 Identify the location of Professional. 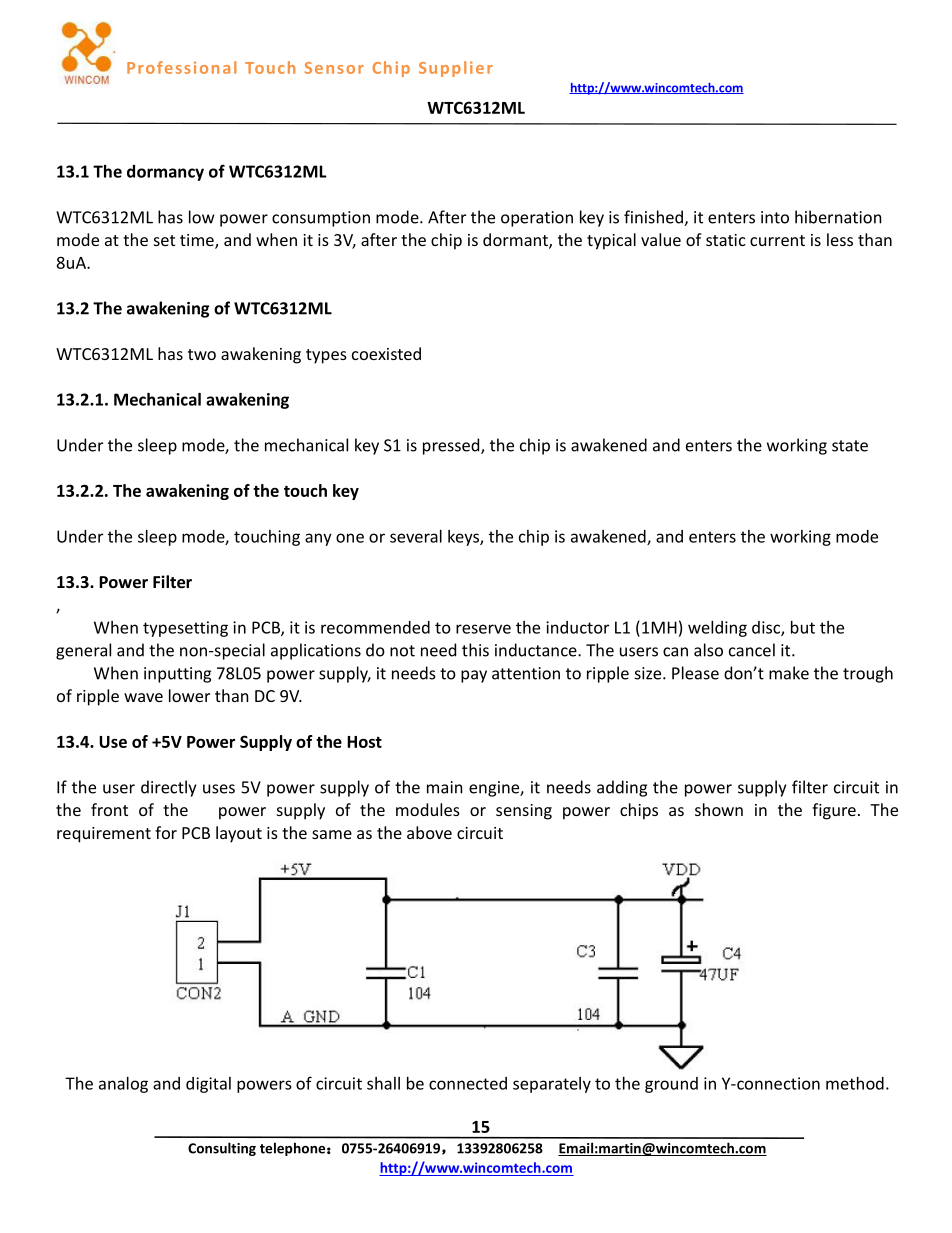
(181, 67).
